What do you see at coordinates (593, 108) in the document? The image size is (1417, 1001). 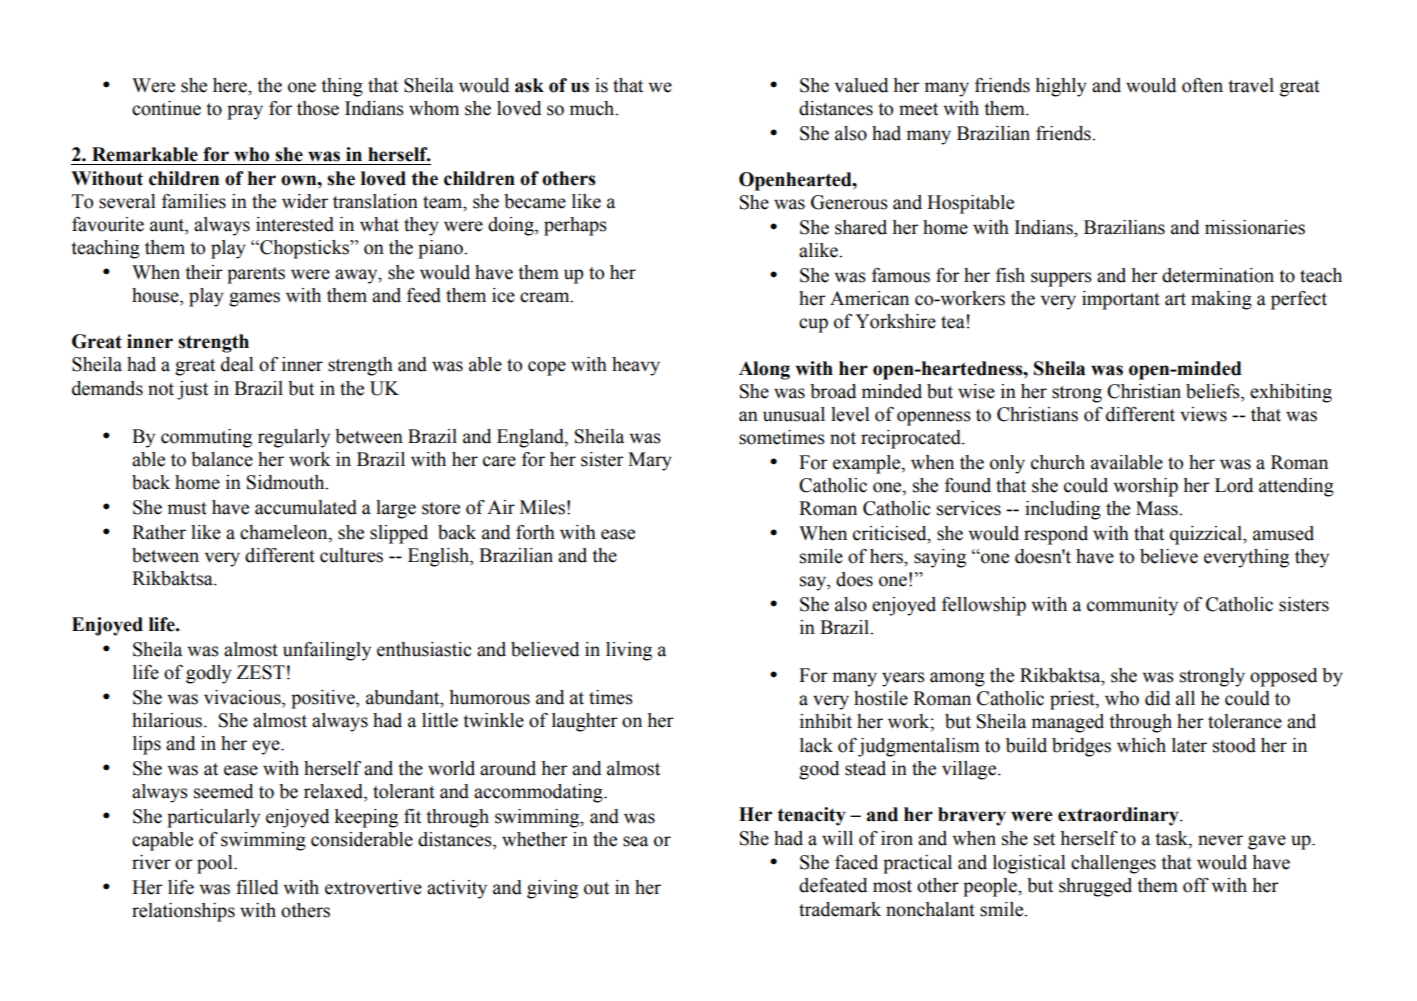 I see `much` at bounding box center [593, 108].
